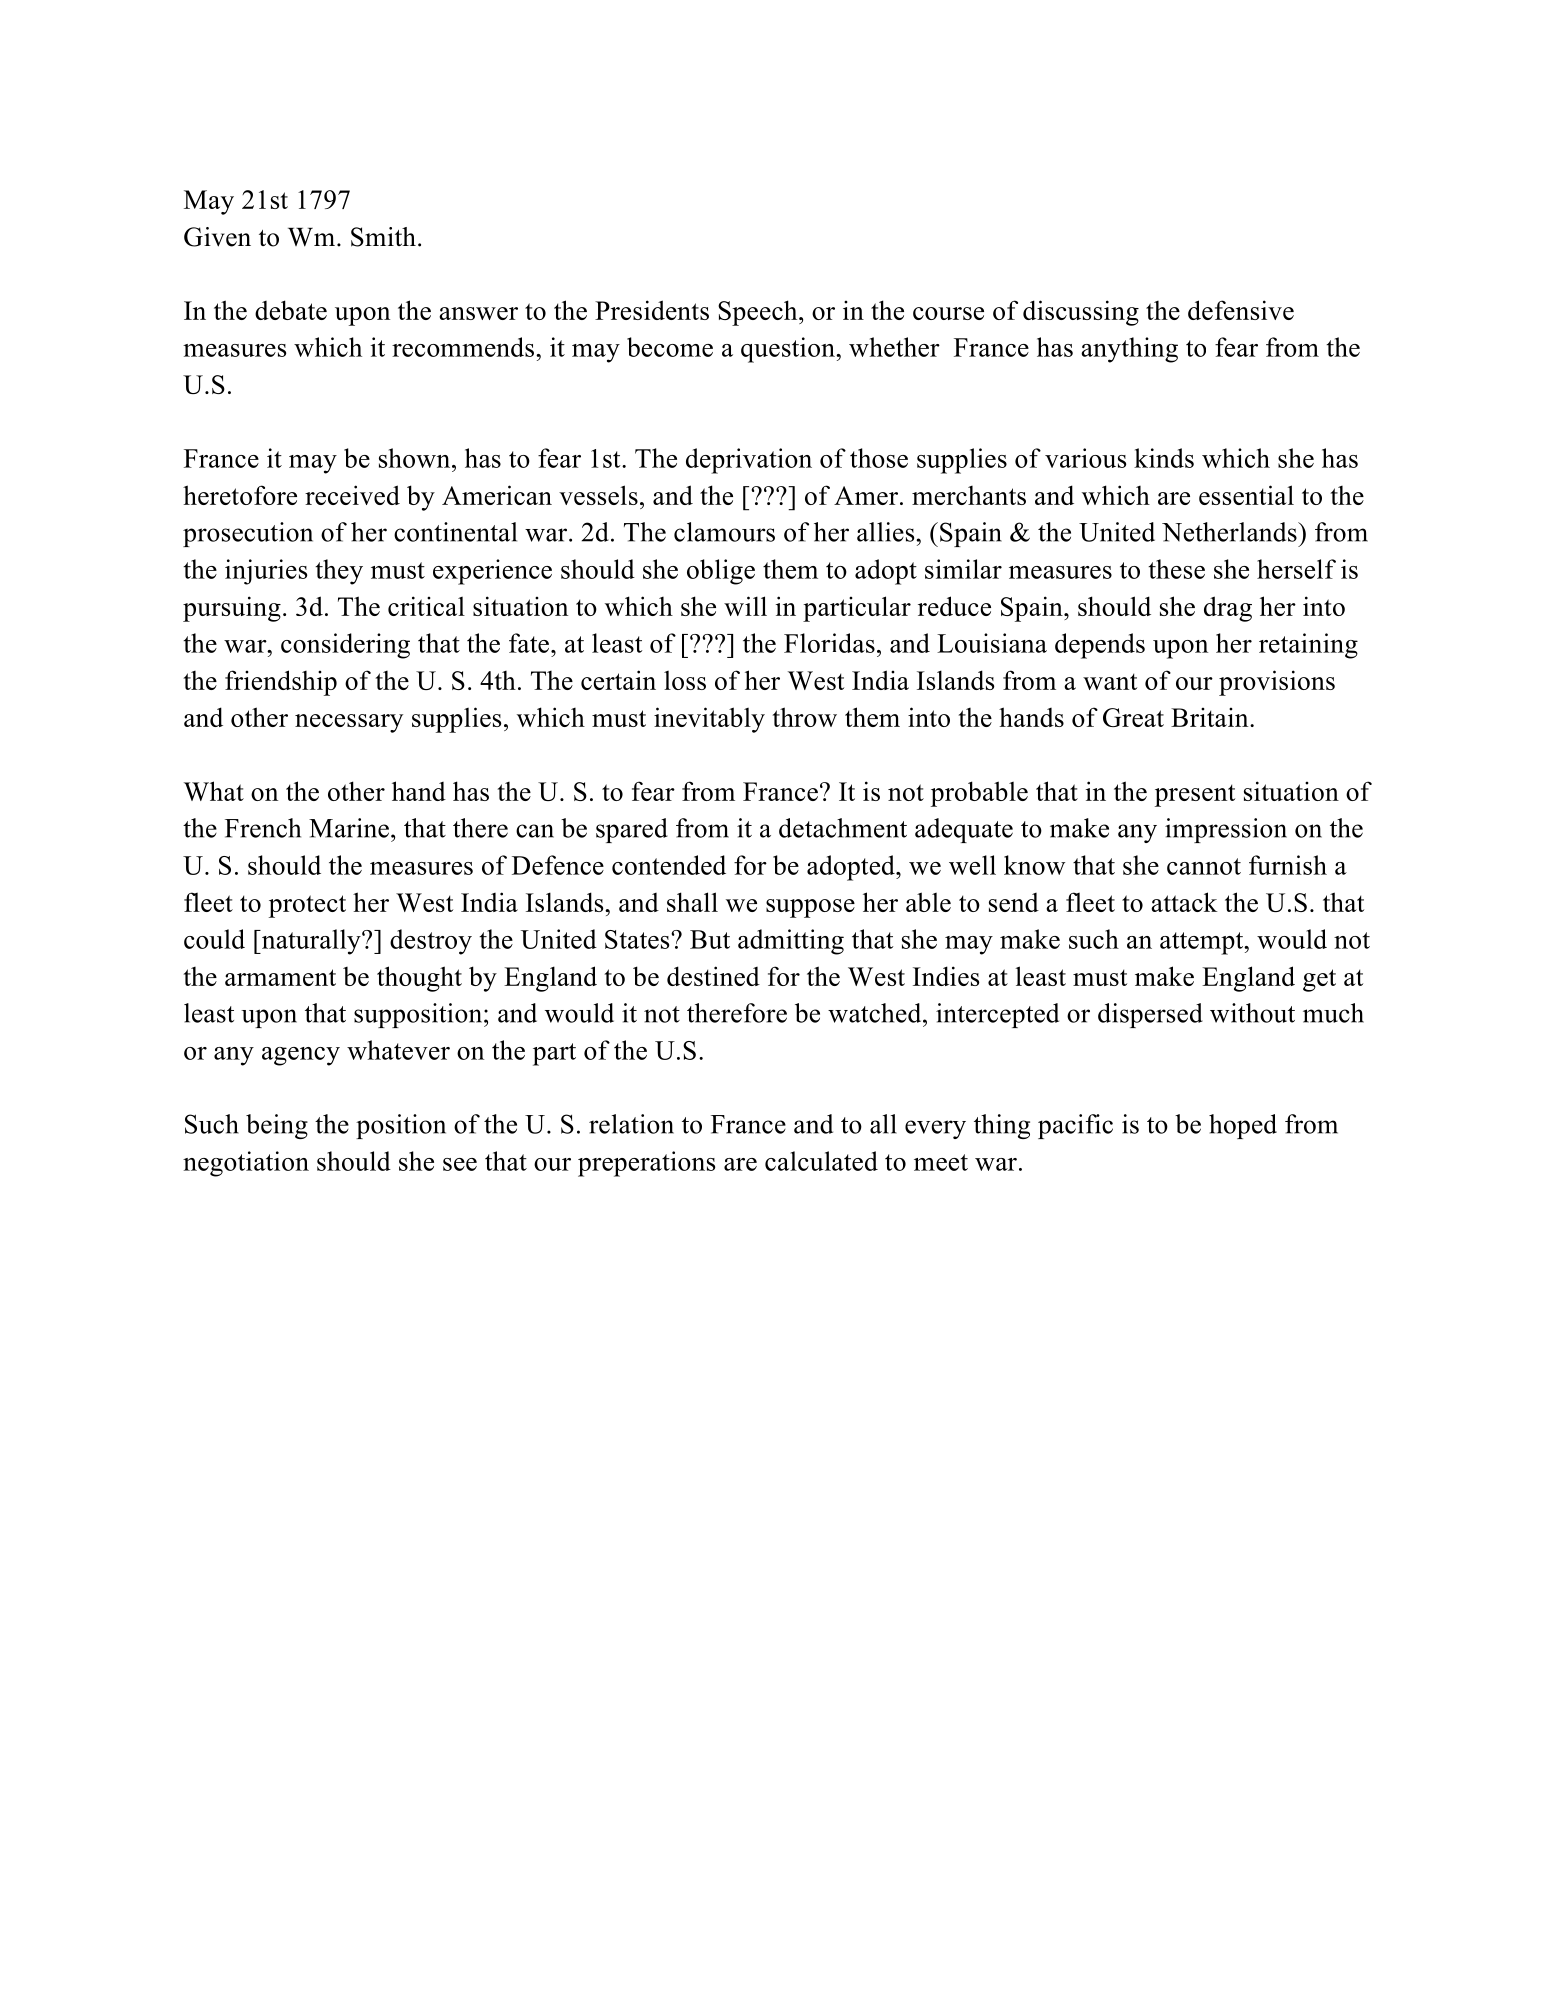 The width and height of the screenshot is (1557, 2014). I want to click on defensive, so click(1241, 310).
